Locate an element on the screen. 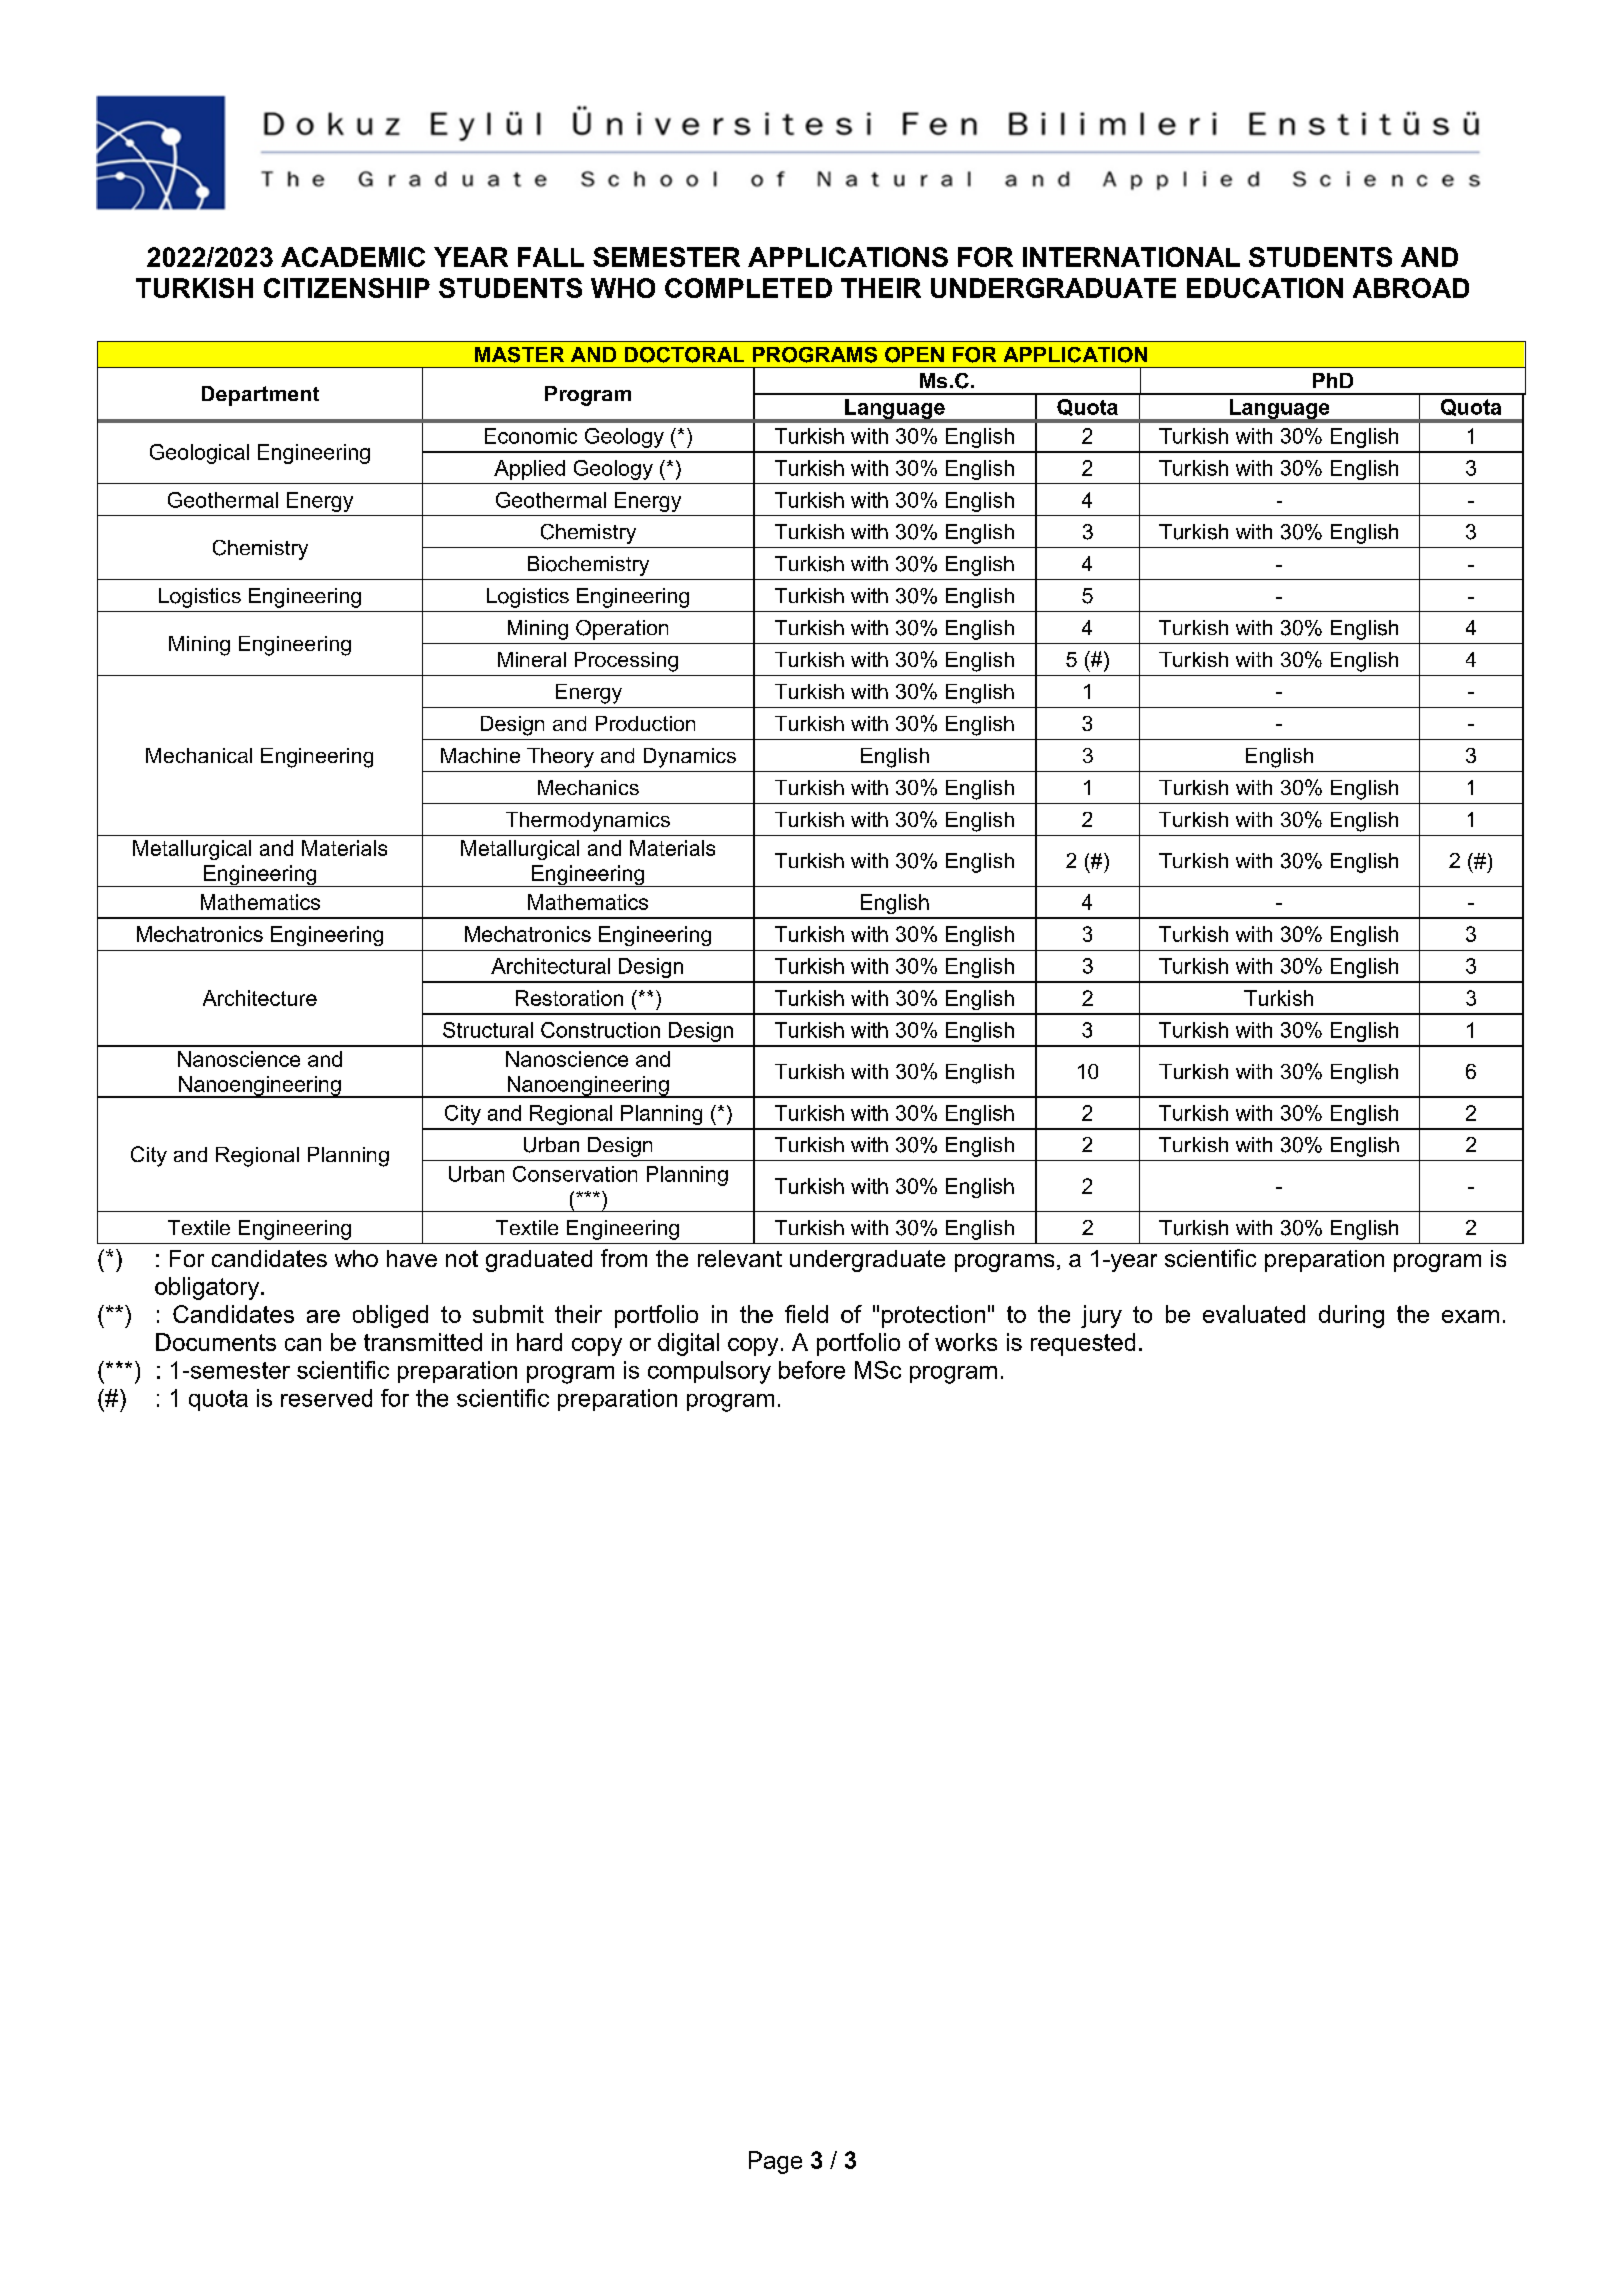  Production is located at coordinates (645, 723).
